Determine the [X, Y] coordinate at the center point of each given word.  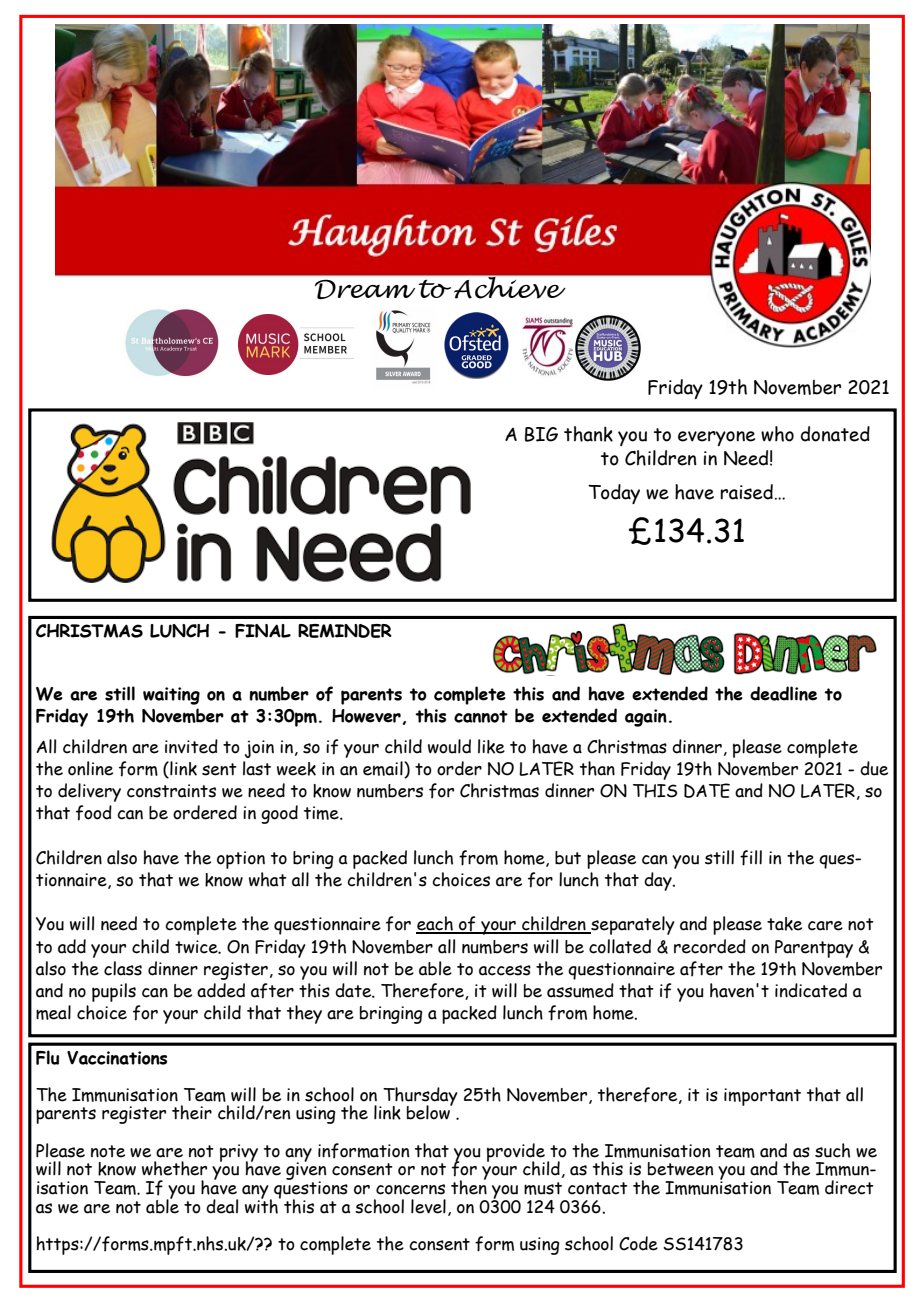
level [428, 1206]
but [568, 858]
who [777, 434]
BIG [541, 434]
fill [751, 858]
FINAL [263, 631]
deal [222, 1206]
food [94, 813]
